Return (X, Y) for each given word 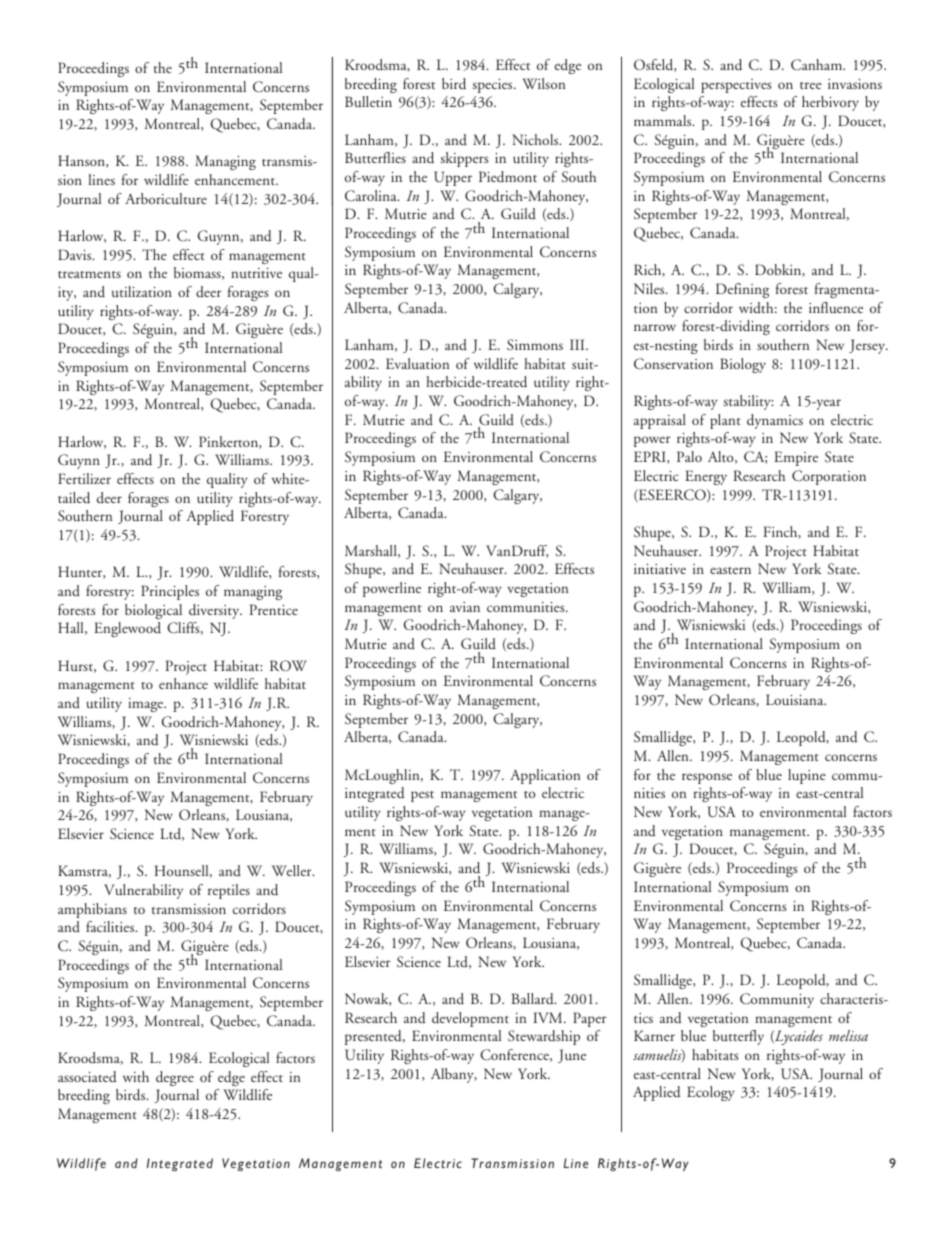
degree (175, 1078)
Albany (454, 1075)
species (493, 86)
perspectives (736, 86)
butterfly (738, 1037)
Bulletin (368, 102)
